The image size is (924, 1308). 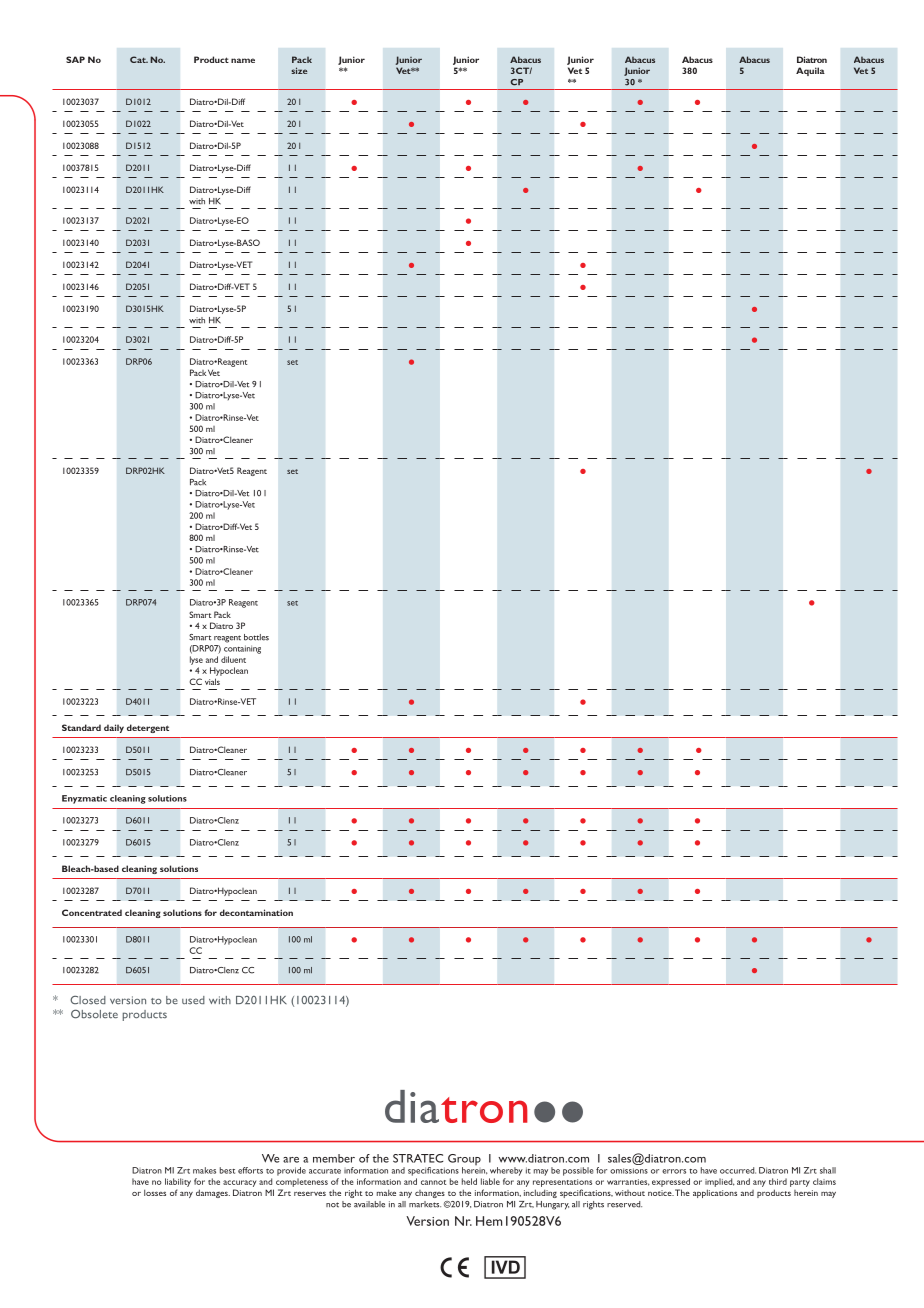 What do you see at coordinates (256, 637) in the screenshot?
I see `bottles` at bounding box center [256, 637].
